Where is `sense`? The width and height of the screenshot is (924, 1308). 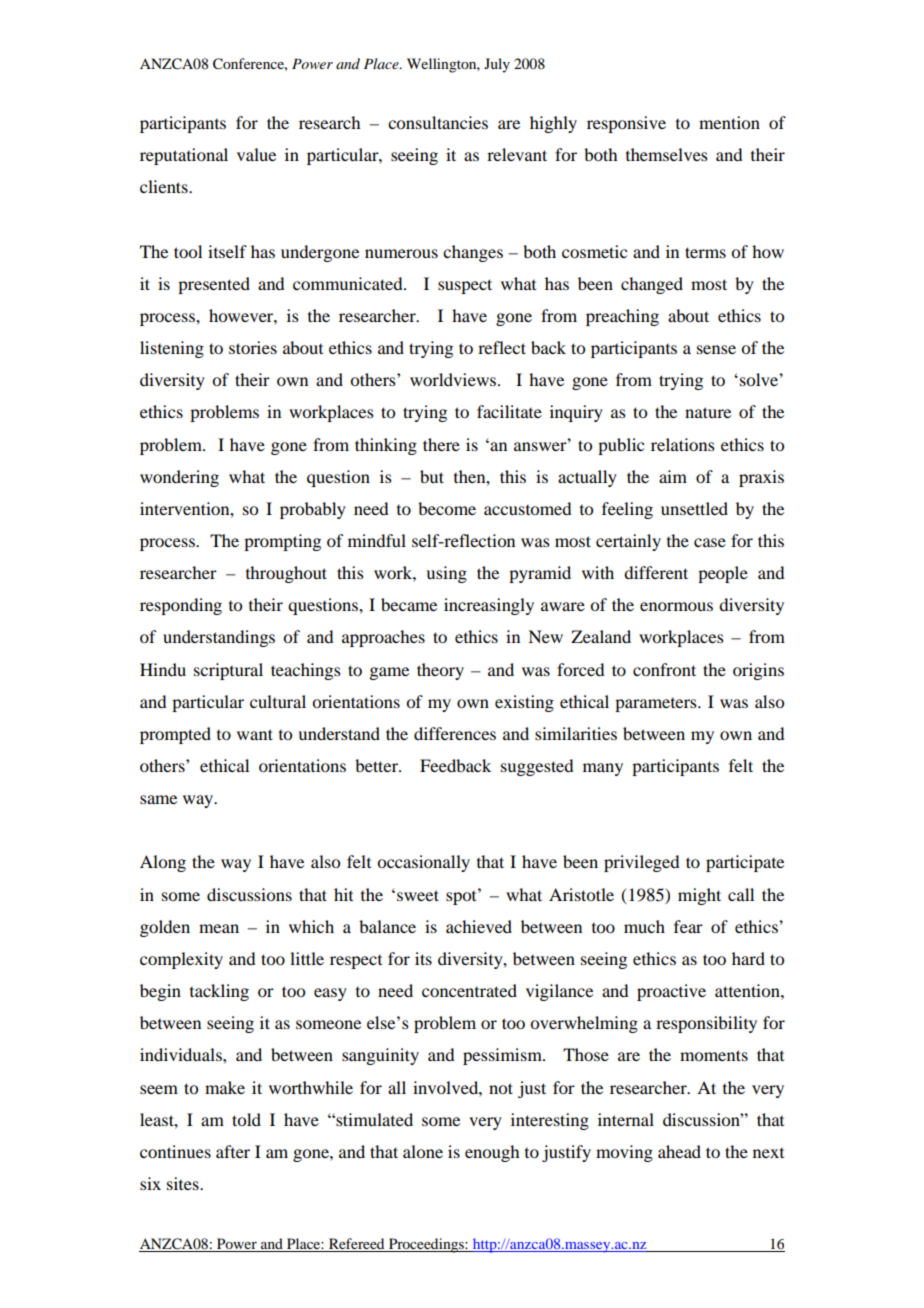 sense is located at coordinates (716, 349).
